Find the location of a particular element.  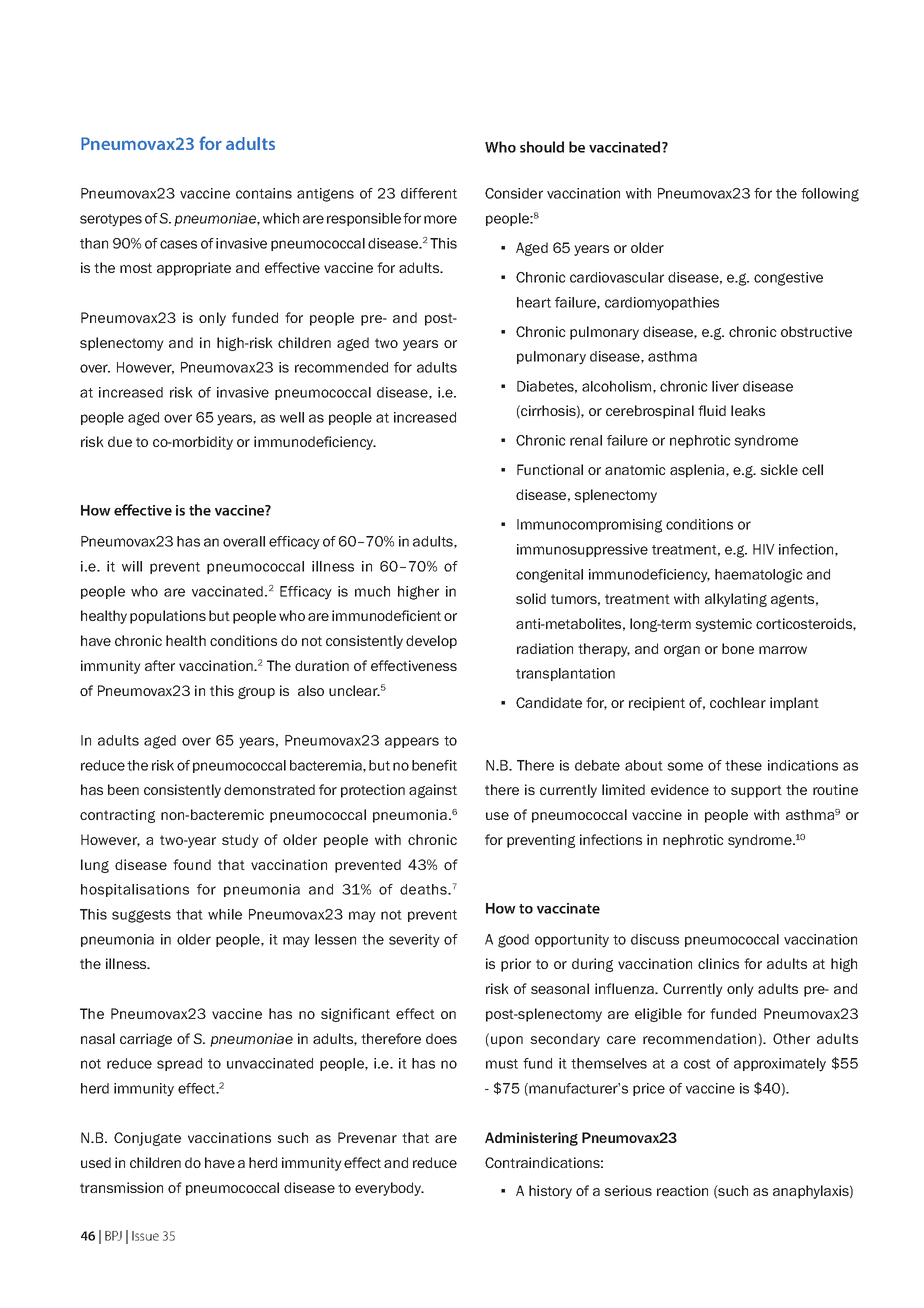

following is located at coordinates (830, 195).
